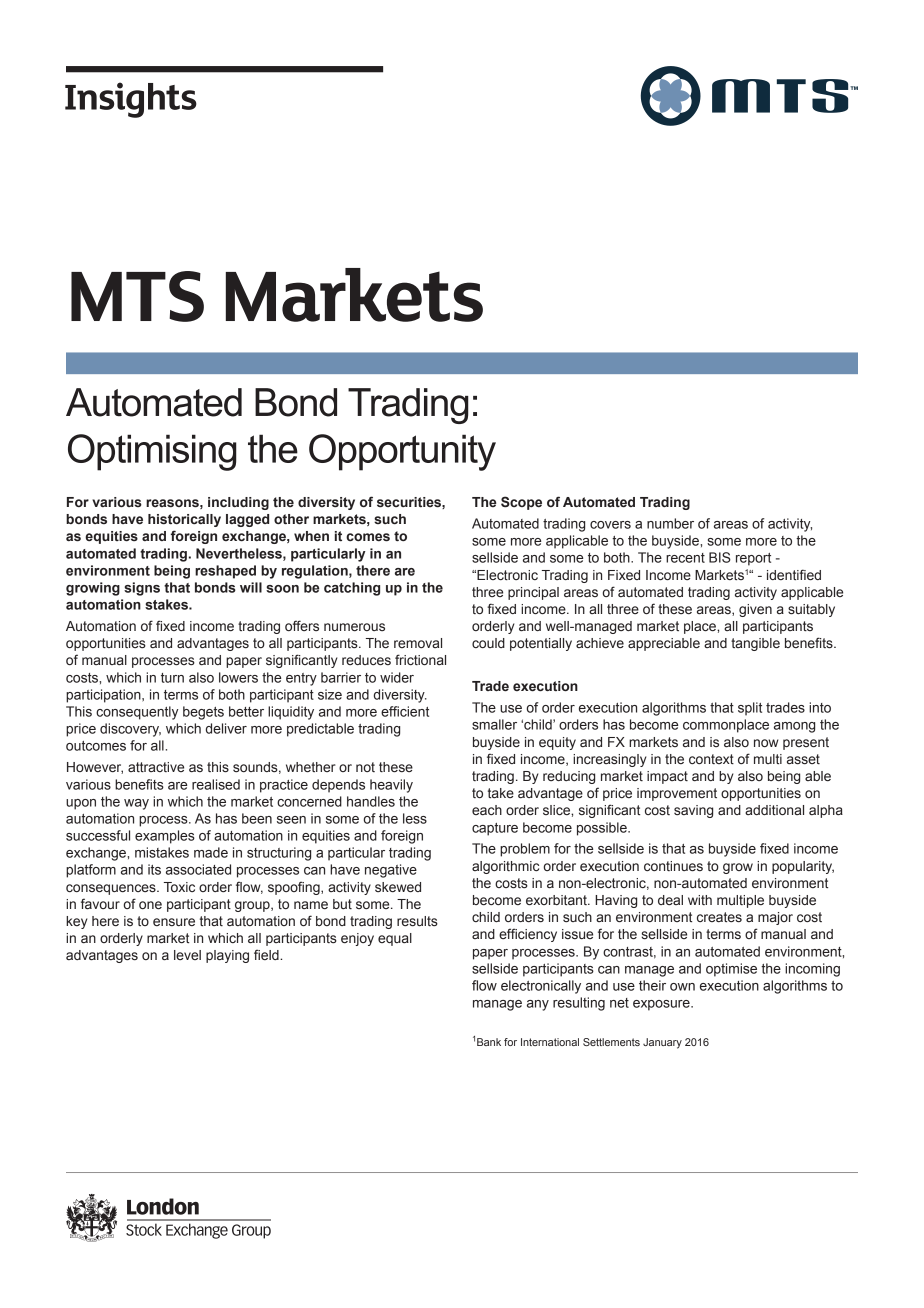 This screenshot has height=1308, width=924. Describe the element at coordinates (137, 296) in the screenshot. I see `MTS` at that location.
